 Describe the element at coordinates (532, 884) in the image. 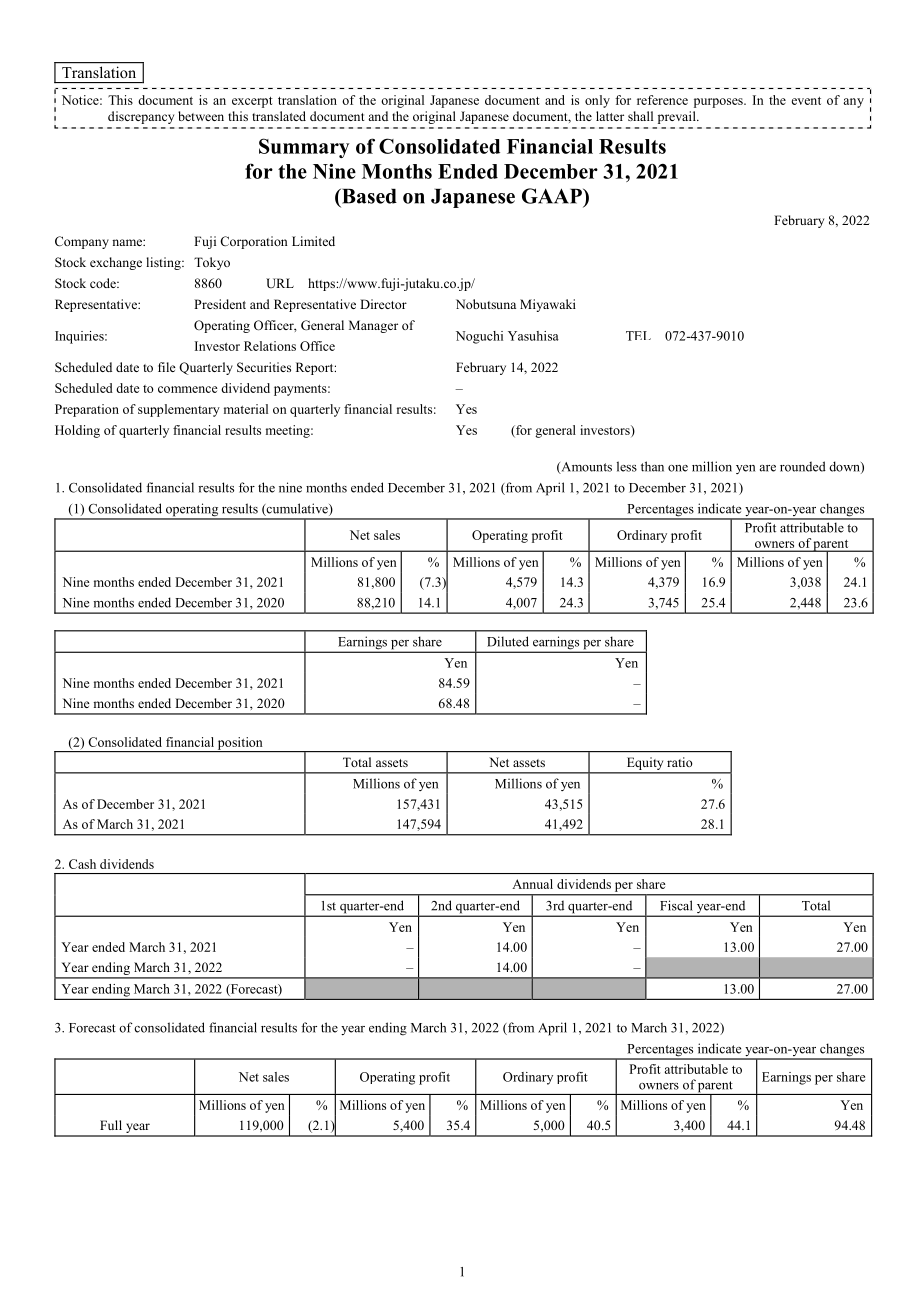

I see `Annual` at that location.
